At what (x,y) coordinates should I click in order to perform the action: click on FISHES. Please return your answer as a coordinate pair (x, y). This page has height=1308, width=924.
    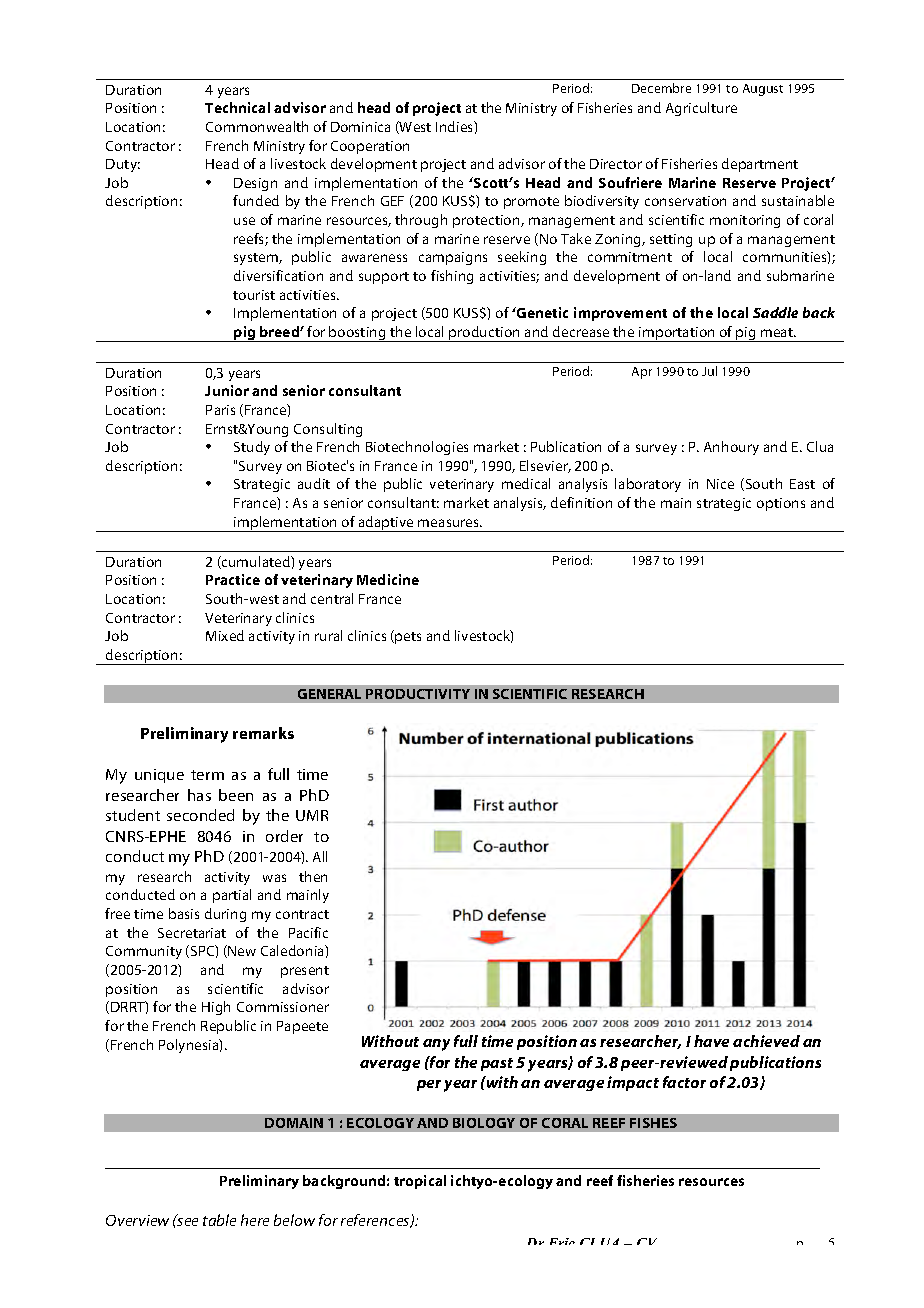
    Looking at the image, I should click on (653, 1123).
